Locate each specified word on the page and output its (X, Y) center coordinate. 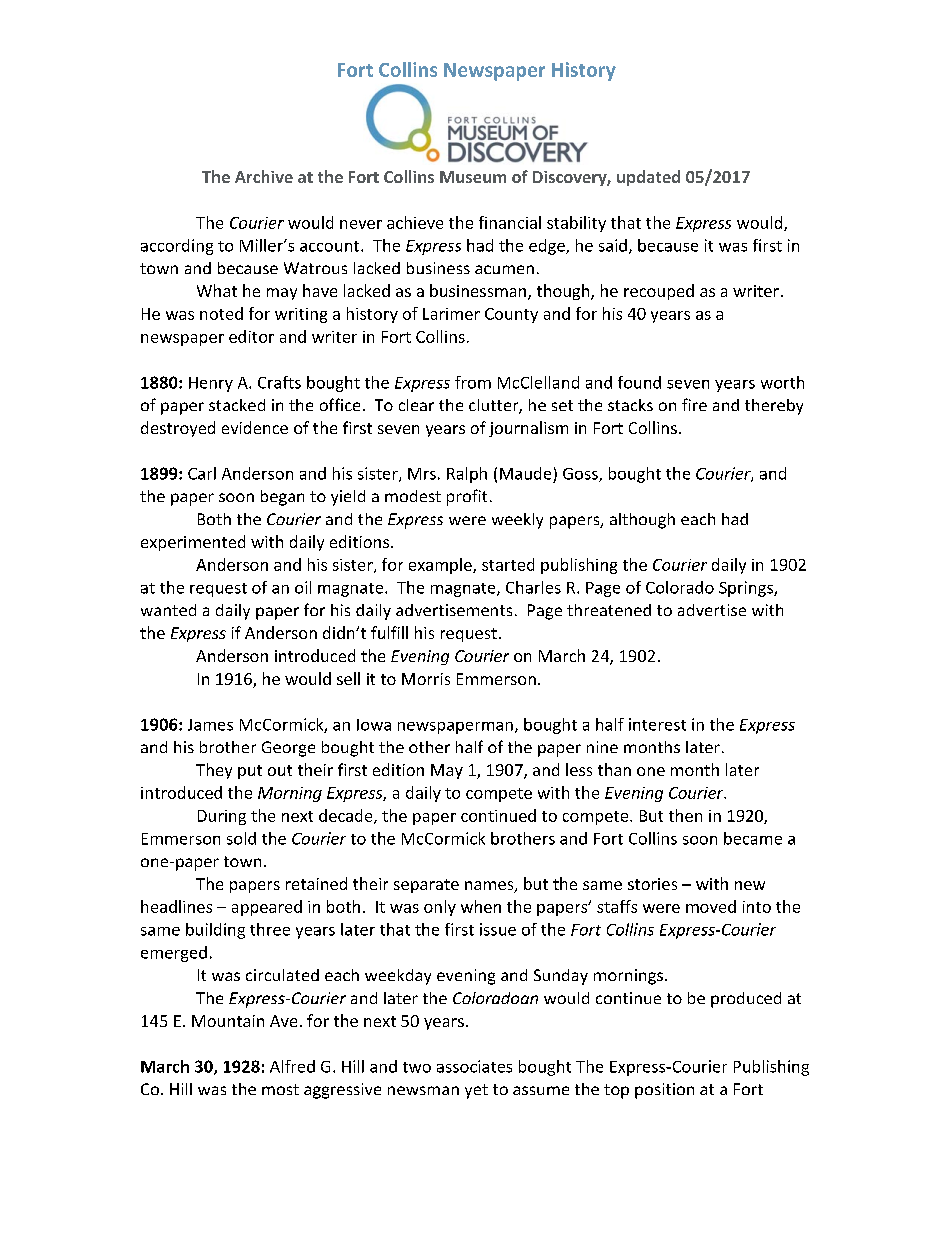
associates (474, 1066)
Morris (426, 679)
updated (648, 178)
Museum (473, 177)
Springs (747, 589)
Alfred (292, 1066)
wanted (168, 610)
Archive (264, 176)
